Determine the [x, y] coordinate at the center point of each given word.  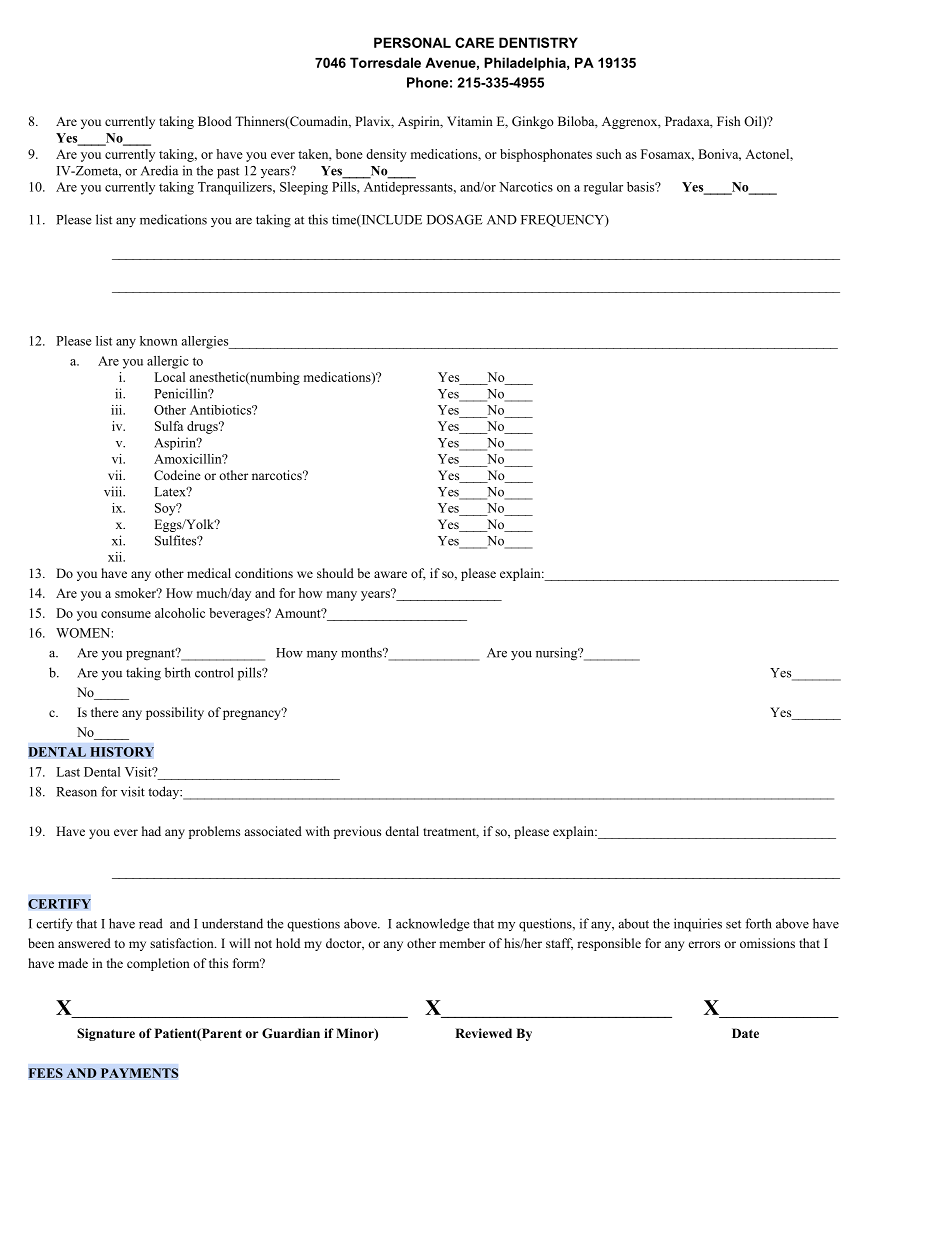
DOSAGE [455, 219]
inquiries [698, 925]
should [335, 573]
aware [390, 574]
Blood [215, 121]
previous [357, 832]
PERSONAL [412, 42]
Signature [106, 1034]
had [151, 831]
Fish [728, 121]
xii [116, 557]
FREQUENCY [563, 220]
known [159, 341]
